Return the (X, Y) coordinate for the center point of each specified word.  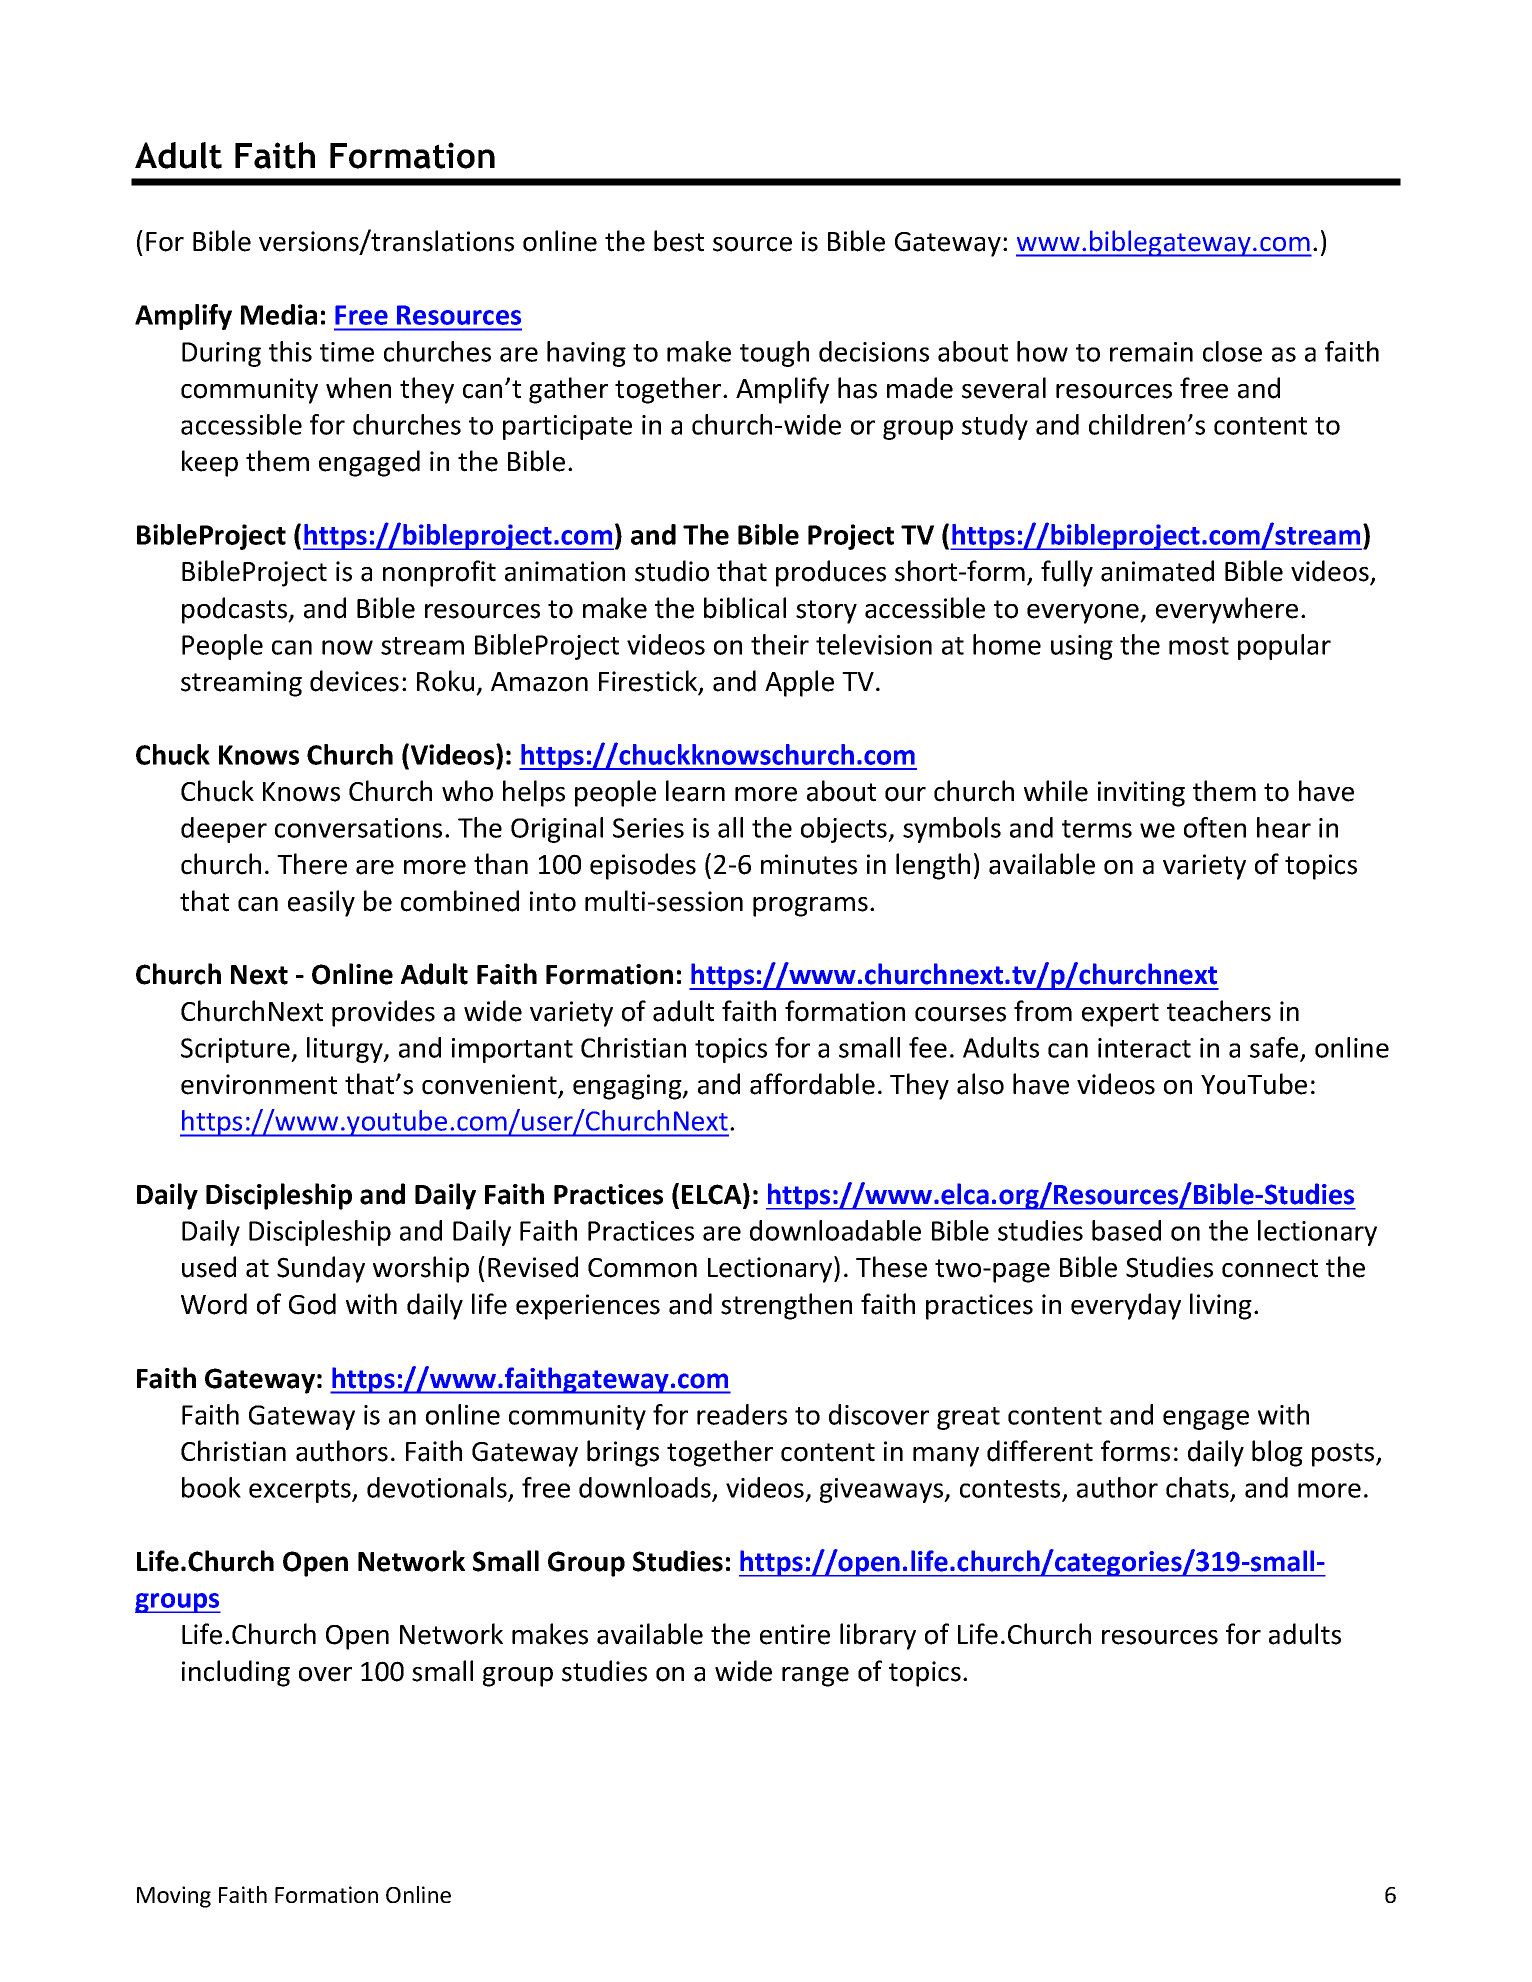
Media (279, 314)
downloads (646, 1489)
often (1215, 827)
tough (774, 354)
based (1126, 1230)
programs (810, 907)
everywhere (1227, 610)
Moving (174, 1897)
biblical (745, 608)
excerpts (301, 1491)
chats (1198, 1489)
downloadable (835, 1230)
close (1232, 351)
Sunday (321, 1269)
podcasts (236, 610)
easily (321, 903)
